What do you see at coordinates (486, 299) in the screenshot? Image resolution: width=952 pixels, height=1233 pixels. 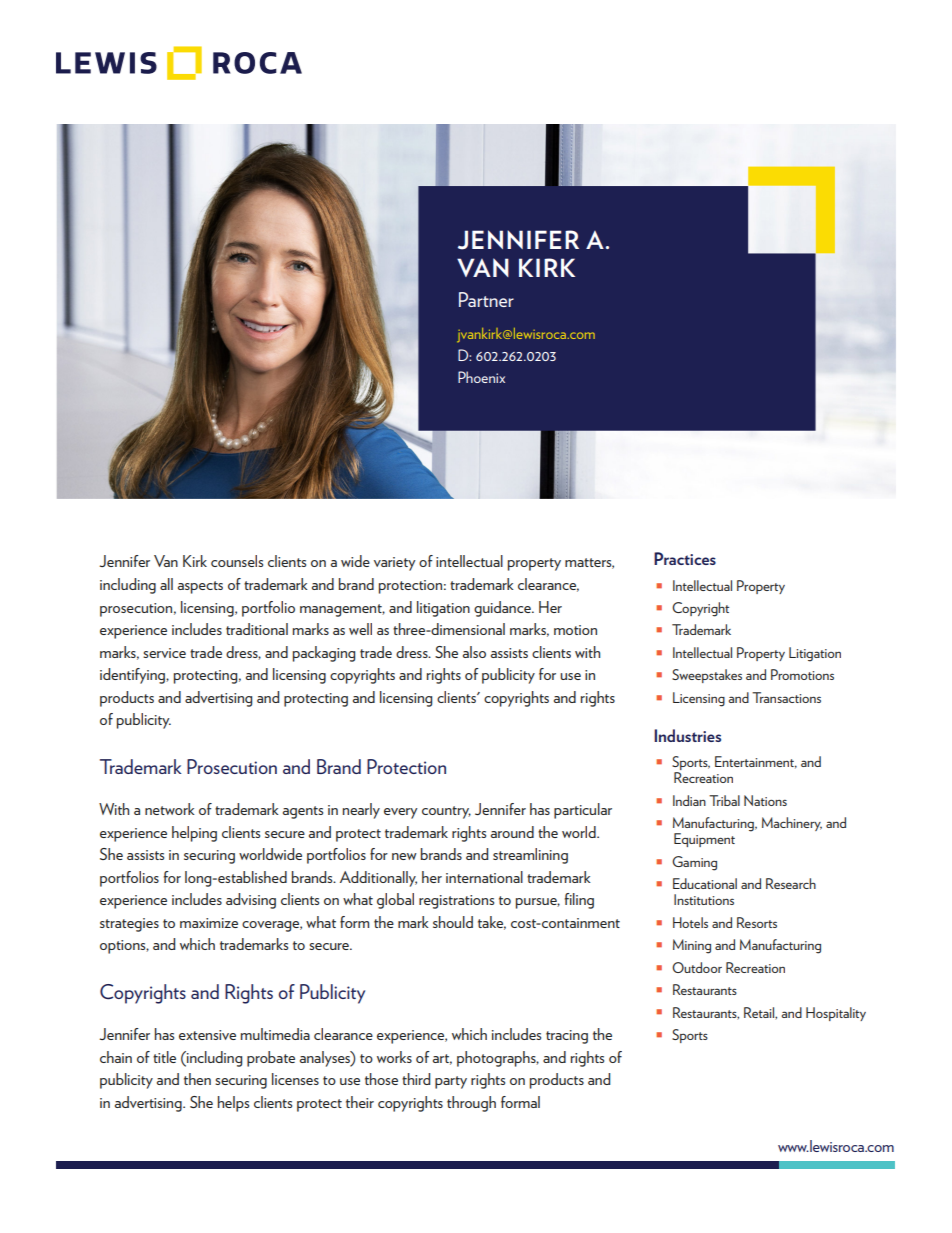 I see `Partner` at bounding box center [486, 299].
